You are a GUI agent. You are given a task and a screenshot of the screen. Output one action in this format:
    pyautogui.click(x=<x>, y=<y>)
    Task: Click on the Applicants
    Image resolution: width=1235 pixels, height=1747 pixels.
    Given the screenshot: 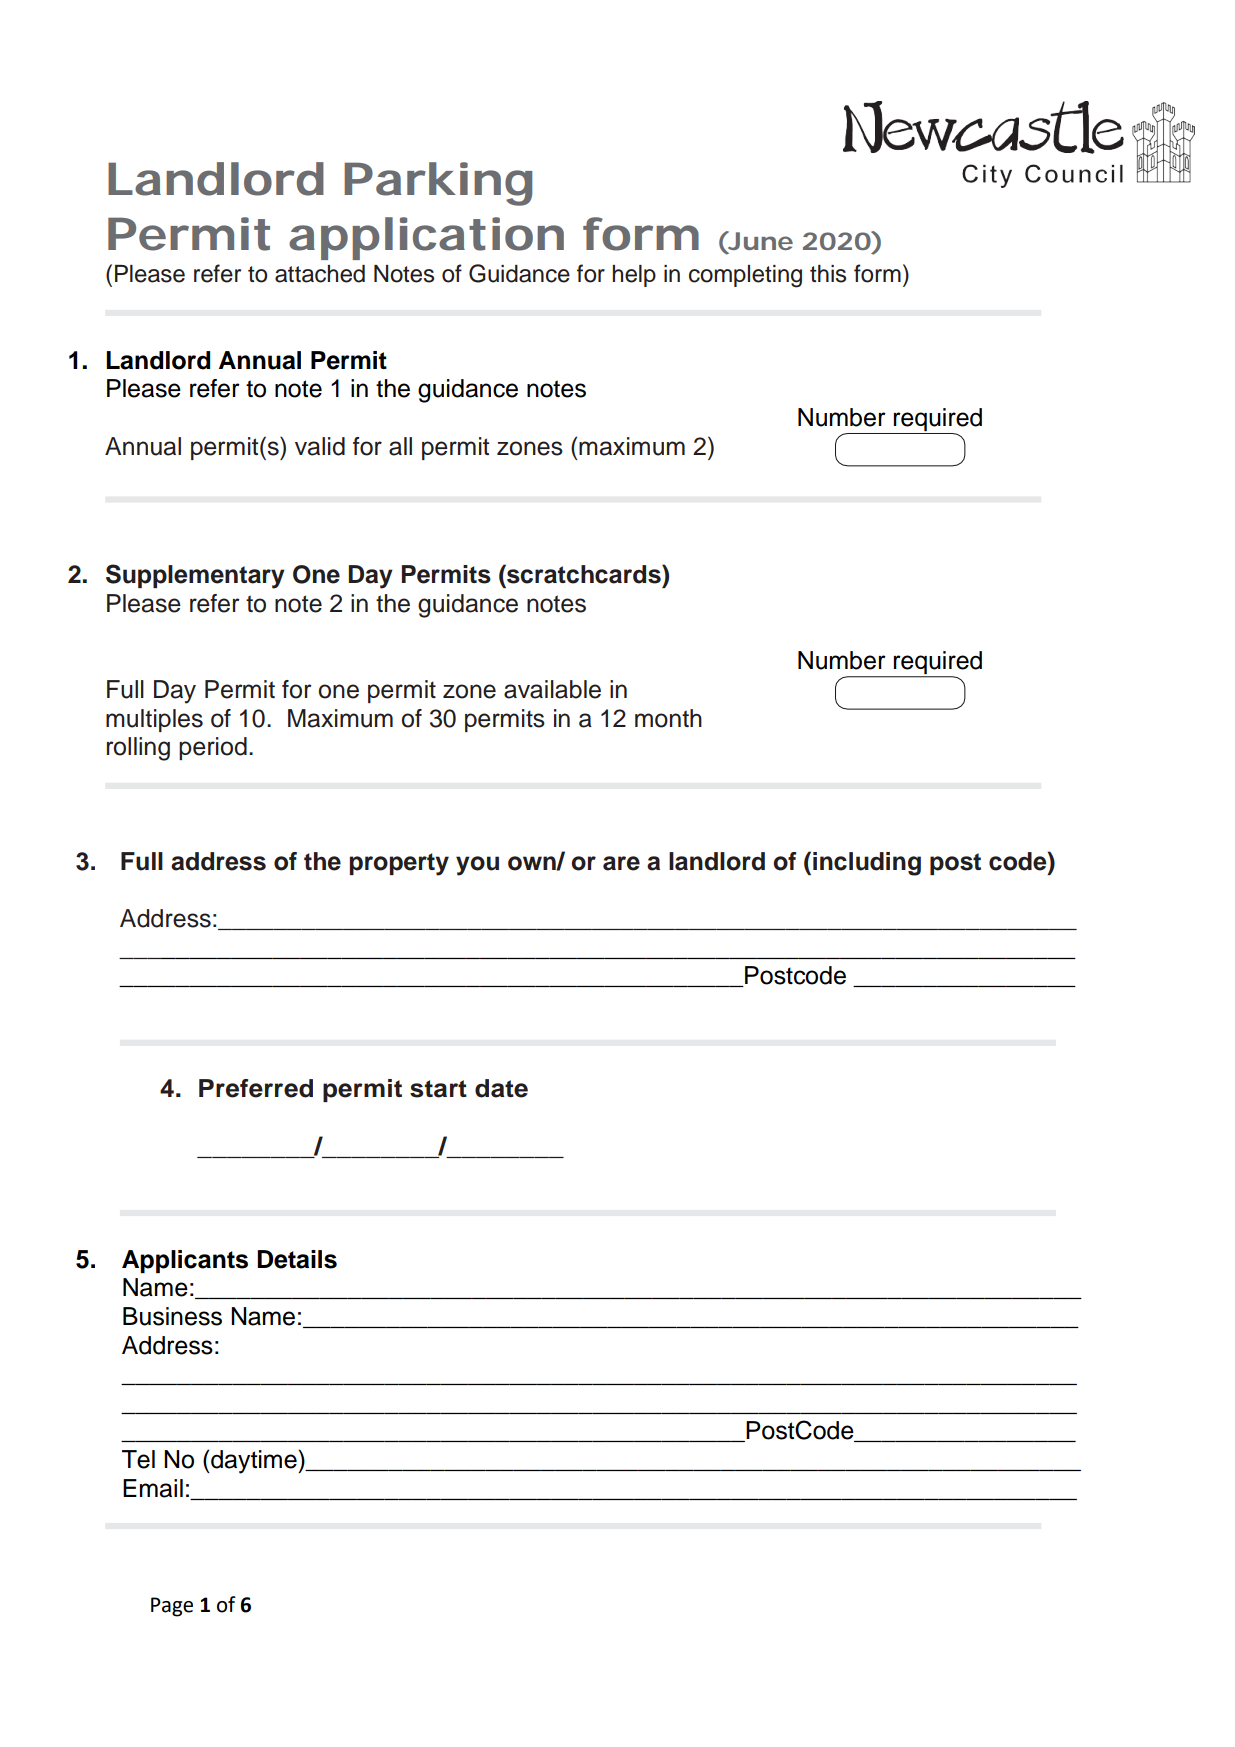 What is the action you would take?
    pyautogui.click(x=185, y=1261)
